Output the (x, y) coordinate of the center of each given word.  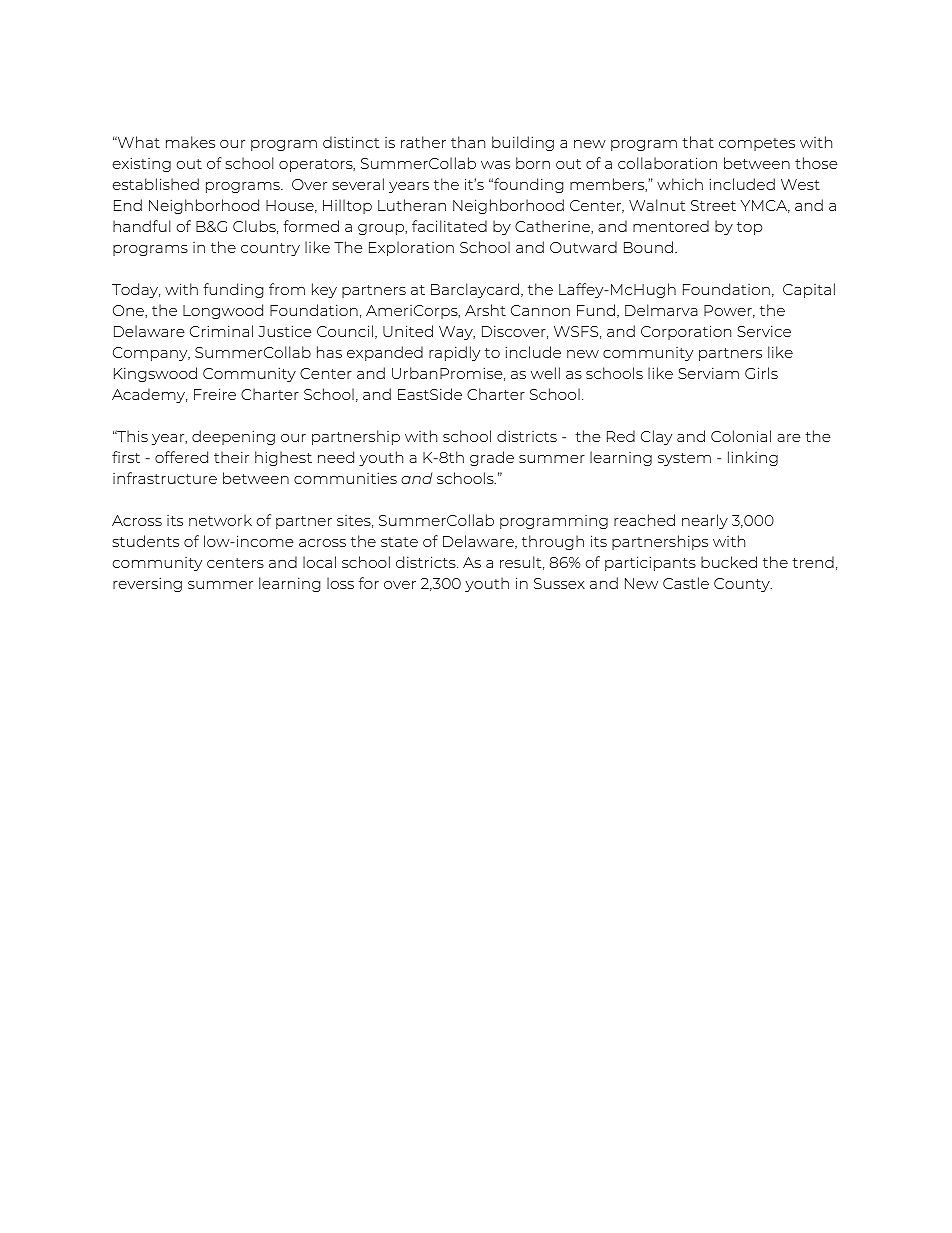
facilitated (449, 226)
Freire (215, 394)
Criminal (221, 331)
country (270, 249)
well (545, 373)
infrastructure (165, 478)
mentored (671, 226)
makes (190, 142)
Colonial (741, 436)
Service (764, 331)
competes (757, 144)
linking (753, 458)
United (408, 331)
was (495, 165)
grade (492, 458)
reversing (147, 584)
